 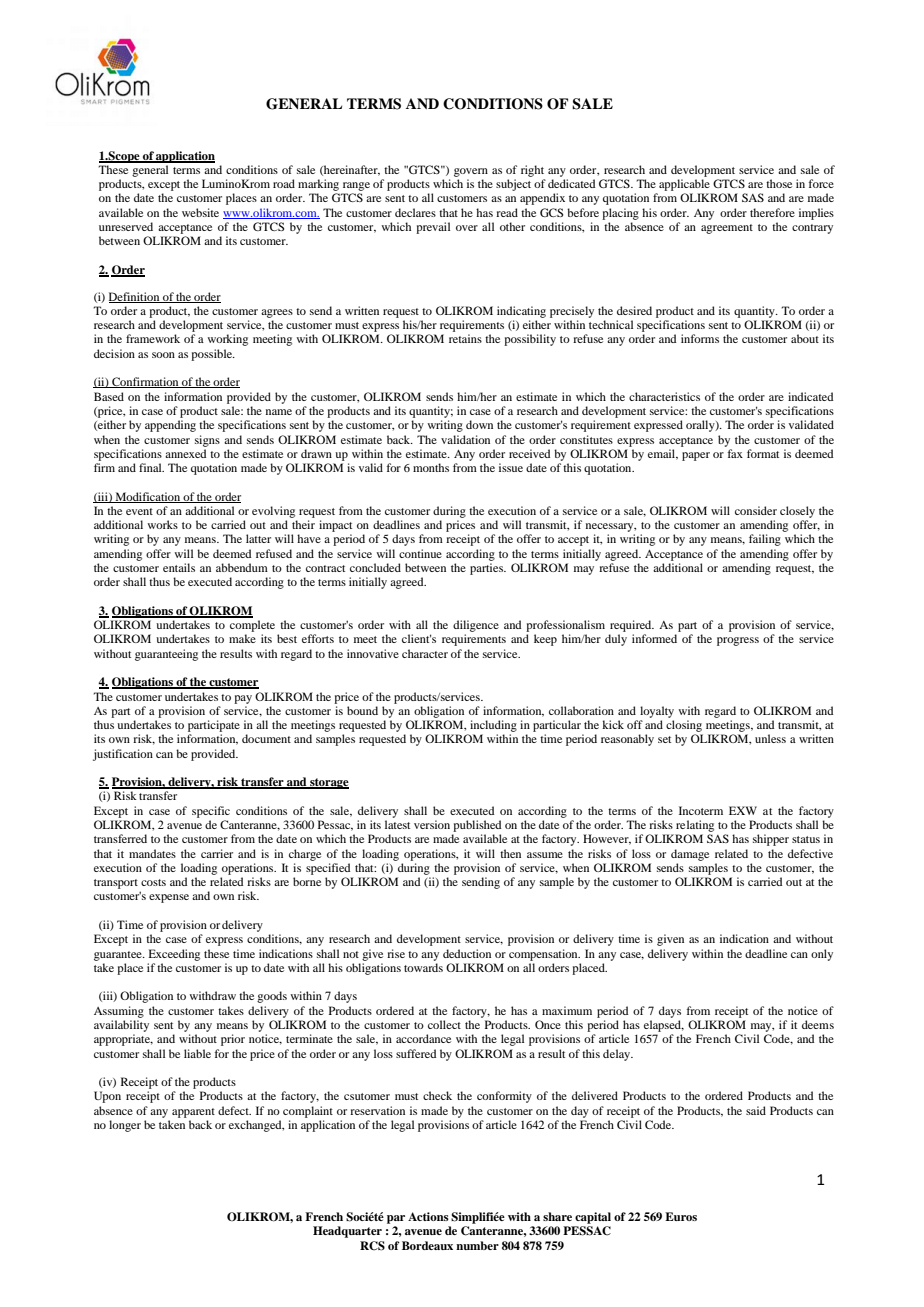 I want to click on website, so click(x=200, y=212).
